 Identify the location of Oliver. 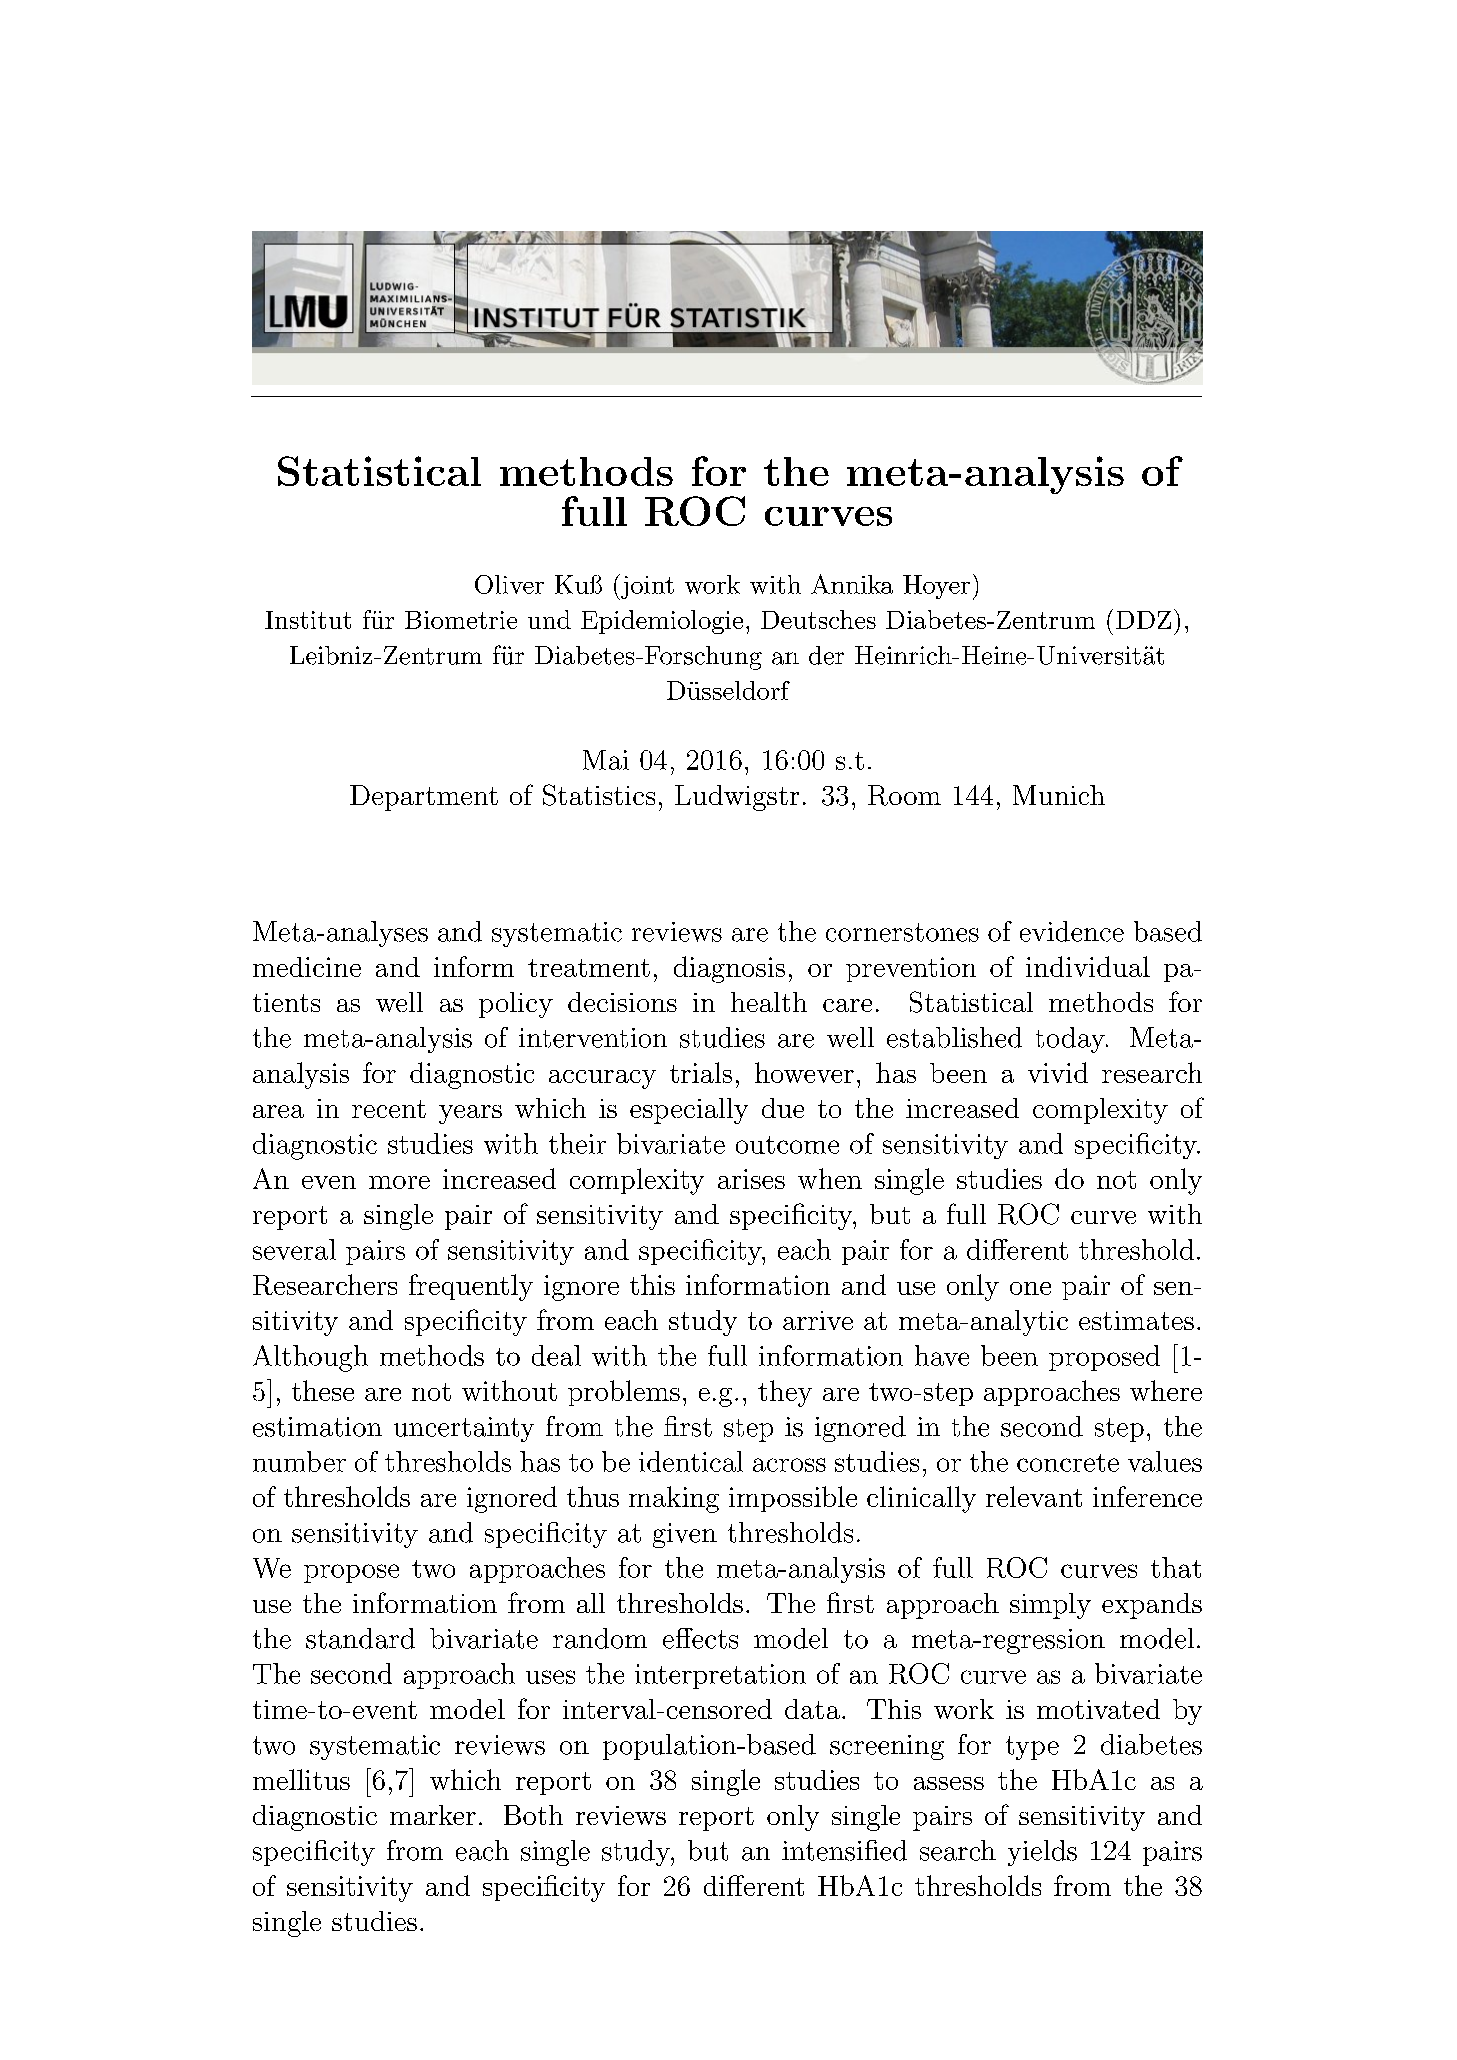
(509, 584).
